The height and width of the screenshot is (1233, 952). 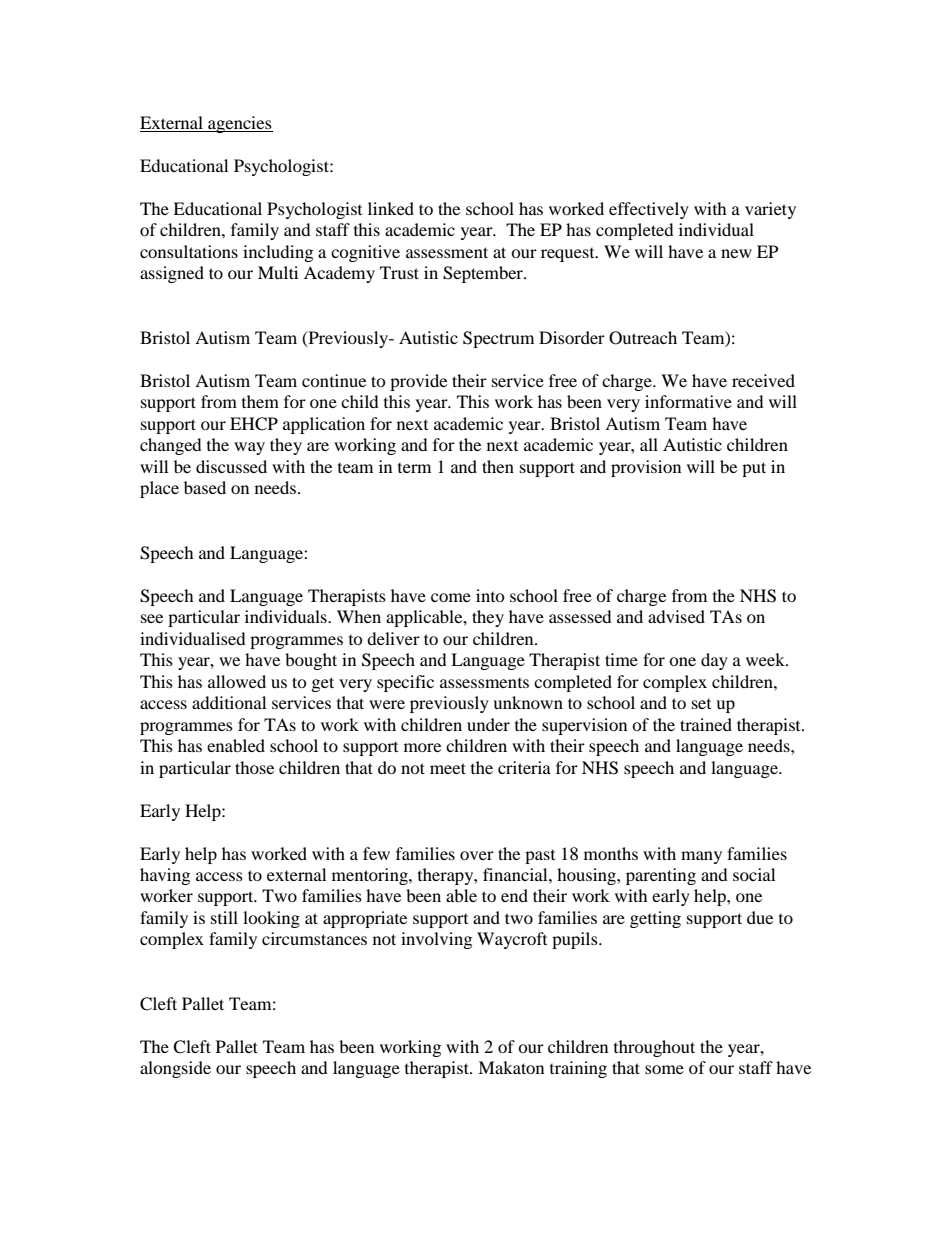 I want to click on effectively, so click(x=649, y=210).
